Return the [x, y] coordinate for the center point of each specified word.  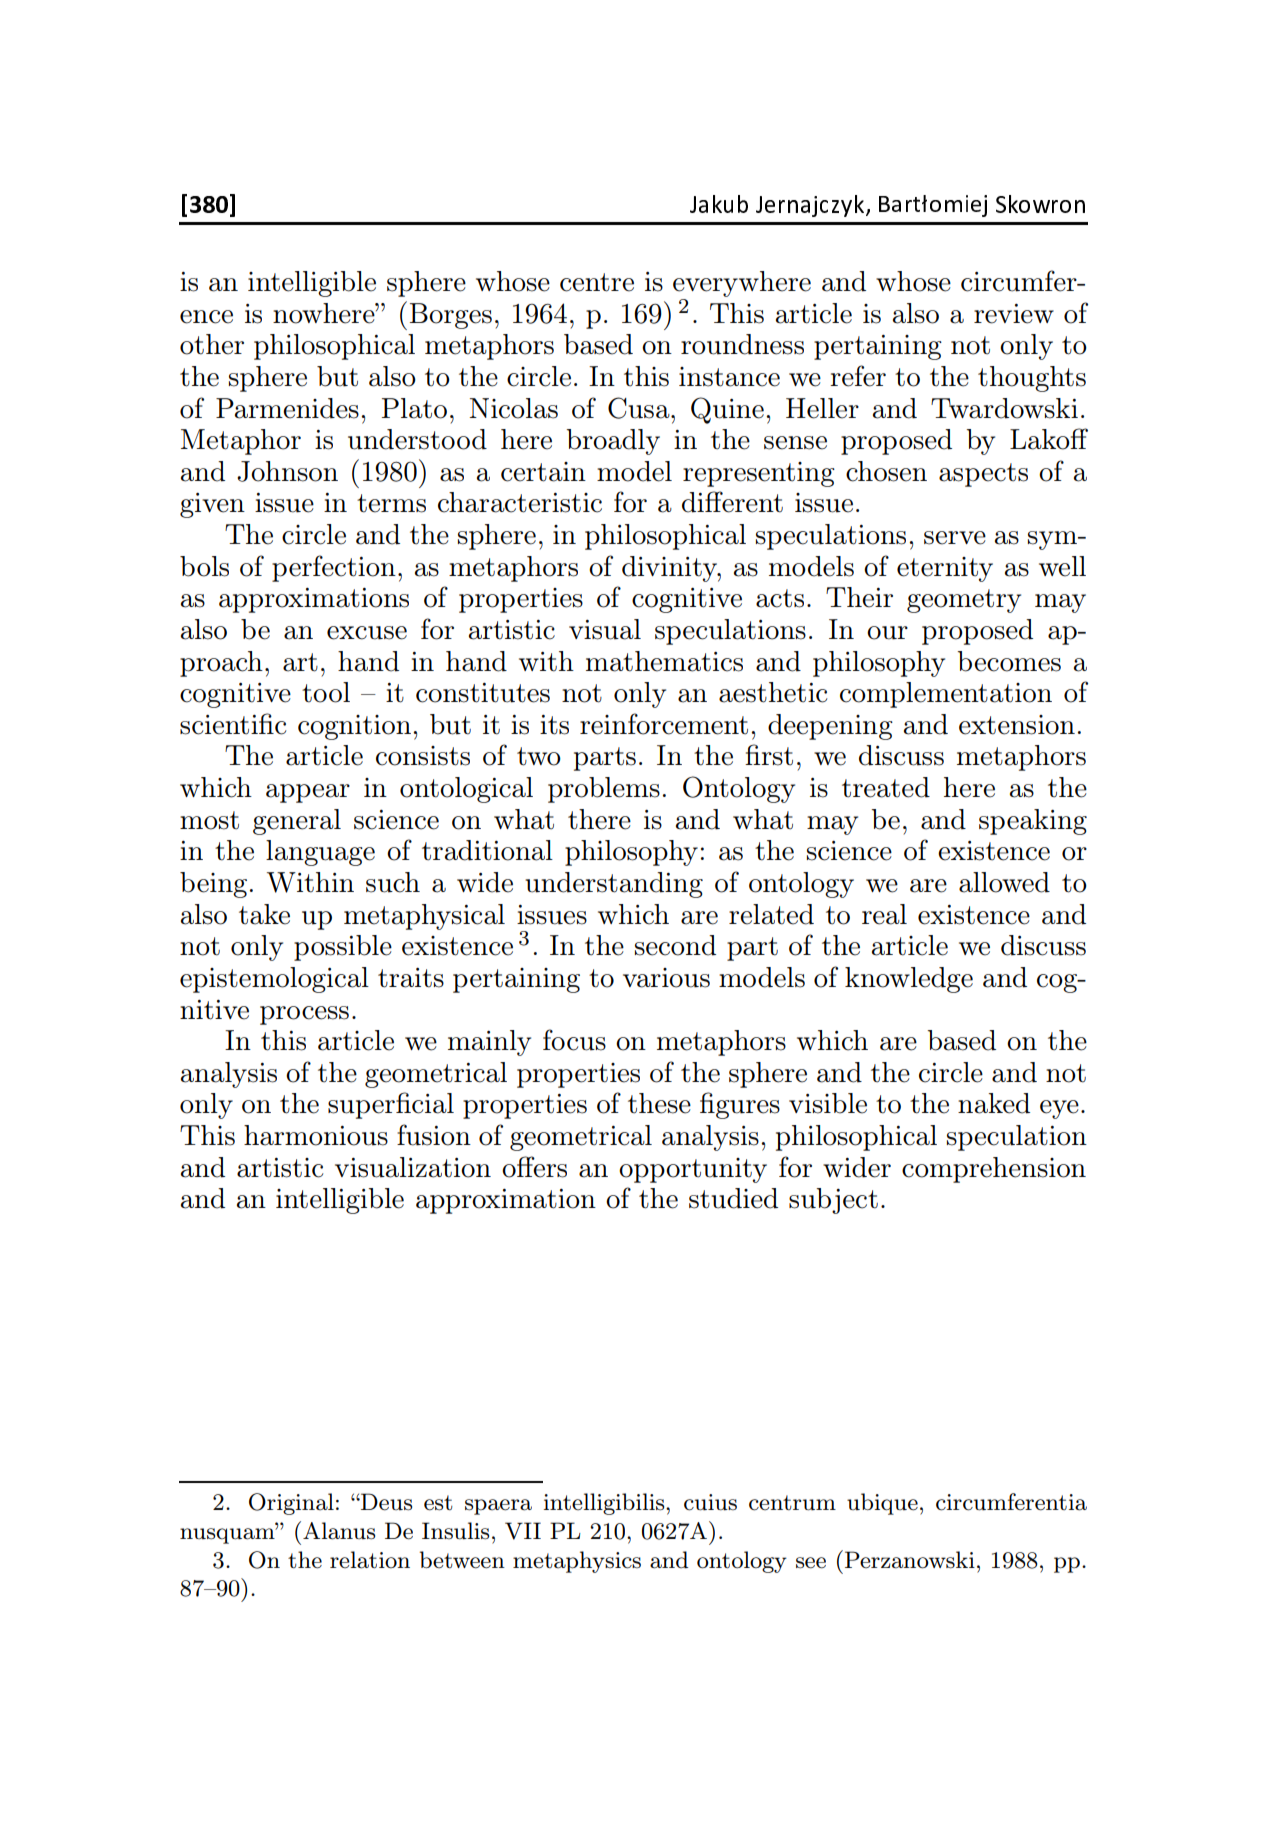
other [212, 344]
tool [326, 692]
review [1014, 314]
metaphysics [577, 1562]
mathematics [664, 661]
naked [994, 1103]
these [659, 1103]
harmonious [316, 1135]
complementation [946, 695]
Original [291, 1504]
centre [597, 282]
